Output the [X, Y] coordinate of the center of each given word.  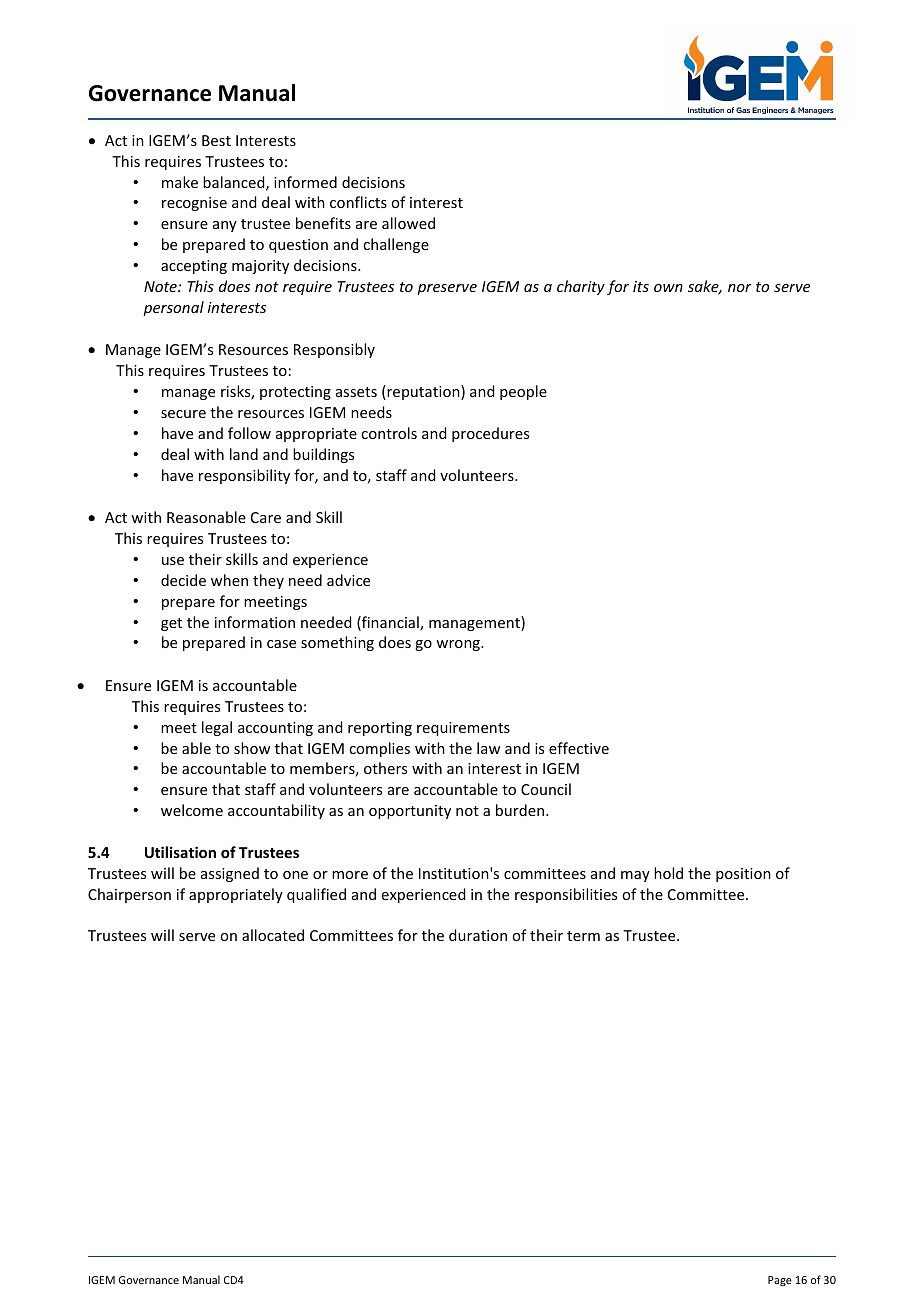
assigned [230, 874]
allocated [273, 935]
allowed [408, 223]
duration [478, 935]
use [173, 561]
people [523, 392]
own [668, 288]
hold [668, 873]
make [180, 182]
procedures [490, 434]
